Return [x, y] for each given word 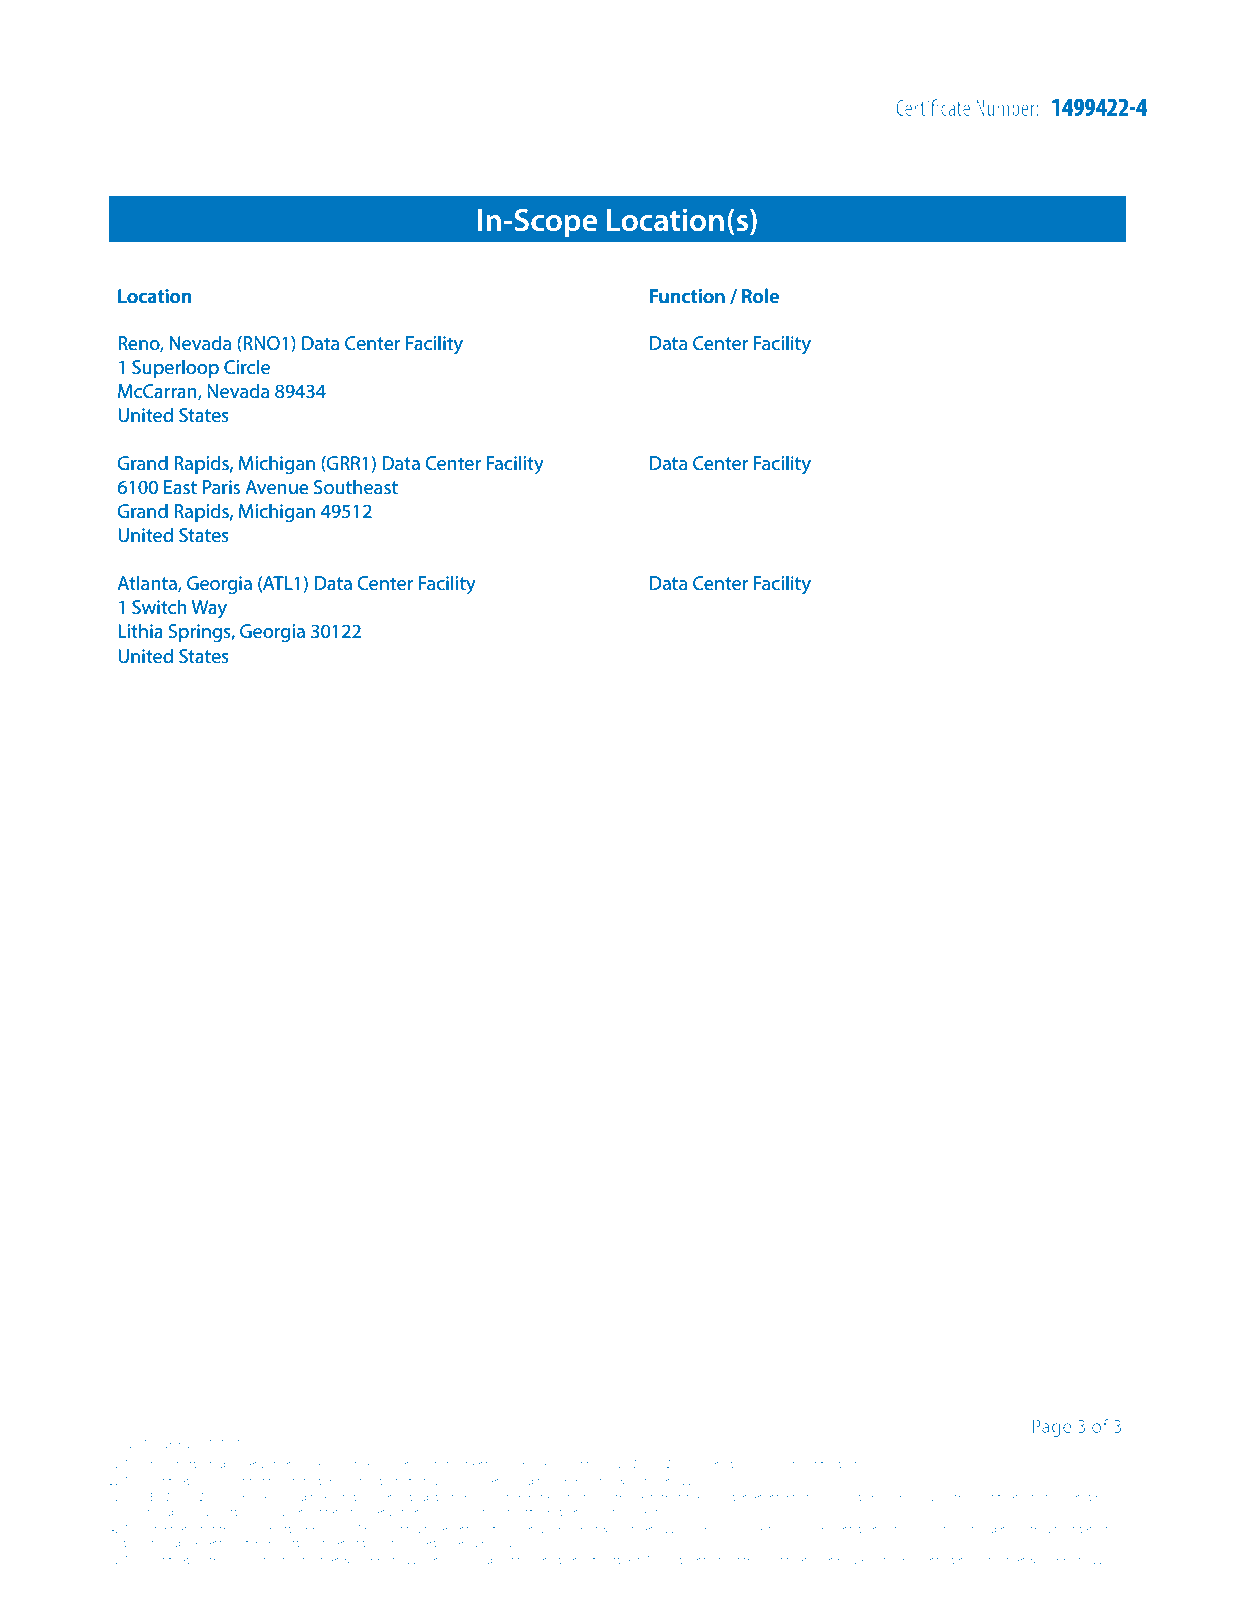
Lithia [140, 631]
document [266, 1529]
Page [1051, 1428]
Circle [247, 367]
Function [687, 296]
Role [760, 295]
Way [209, 609]
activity [574, 1498]
